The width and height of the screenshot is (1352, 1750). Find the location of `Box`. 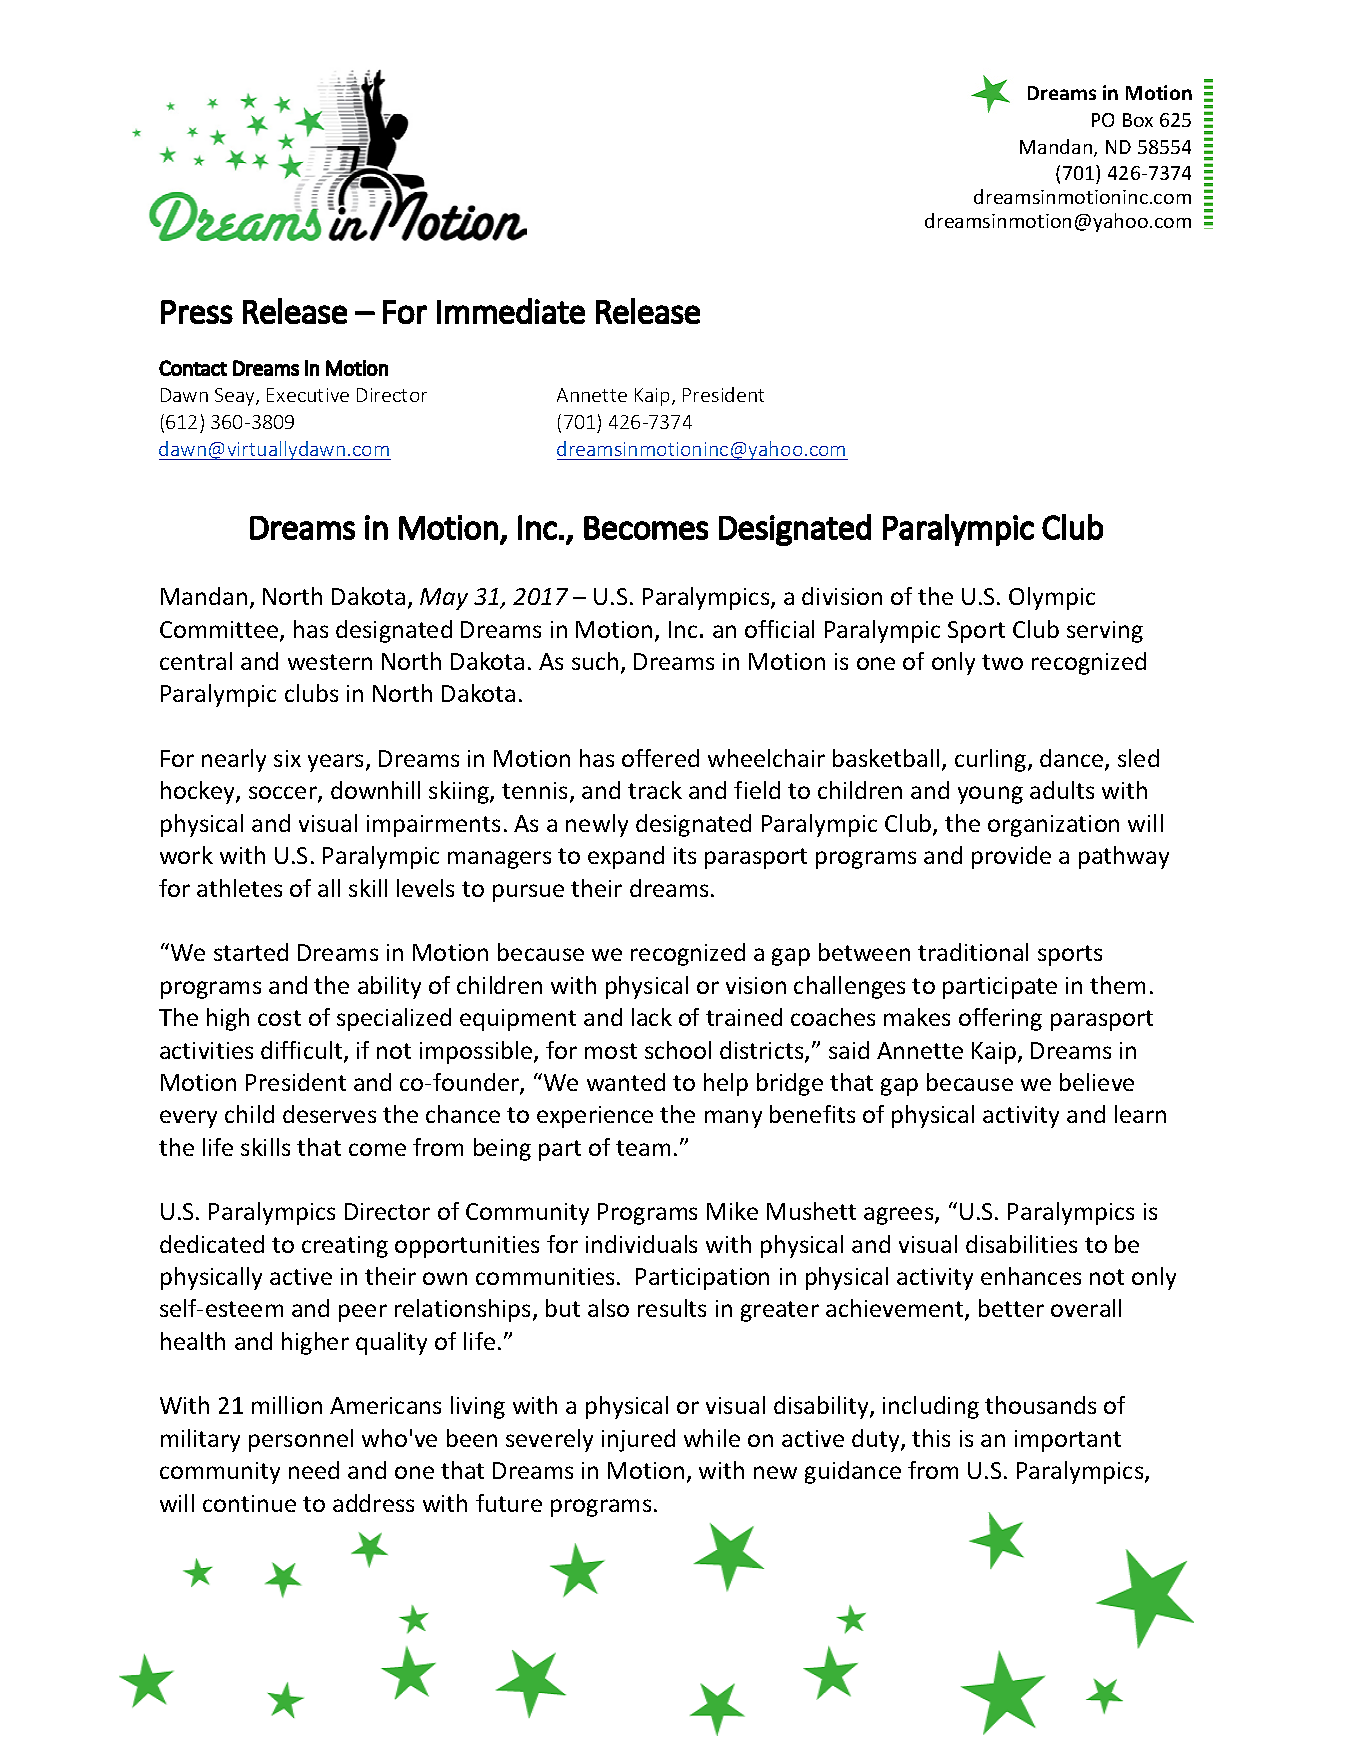

Box is located at coordinates (1138, 120).
